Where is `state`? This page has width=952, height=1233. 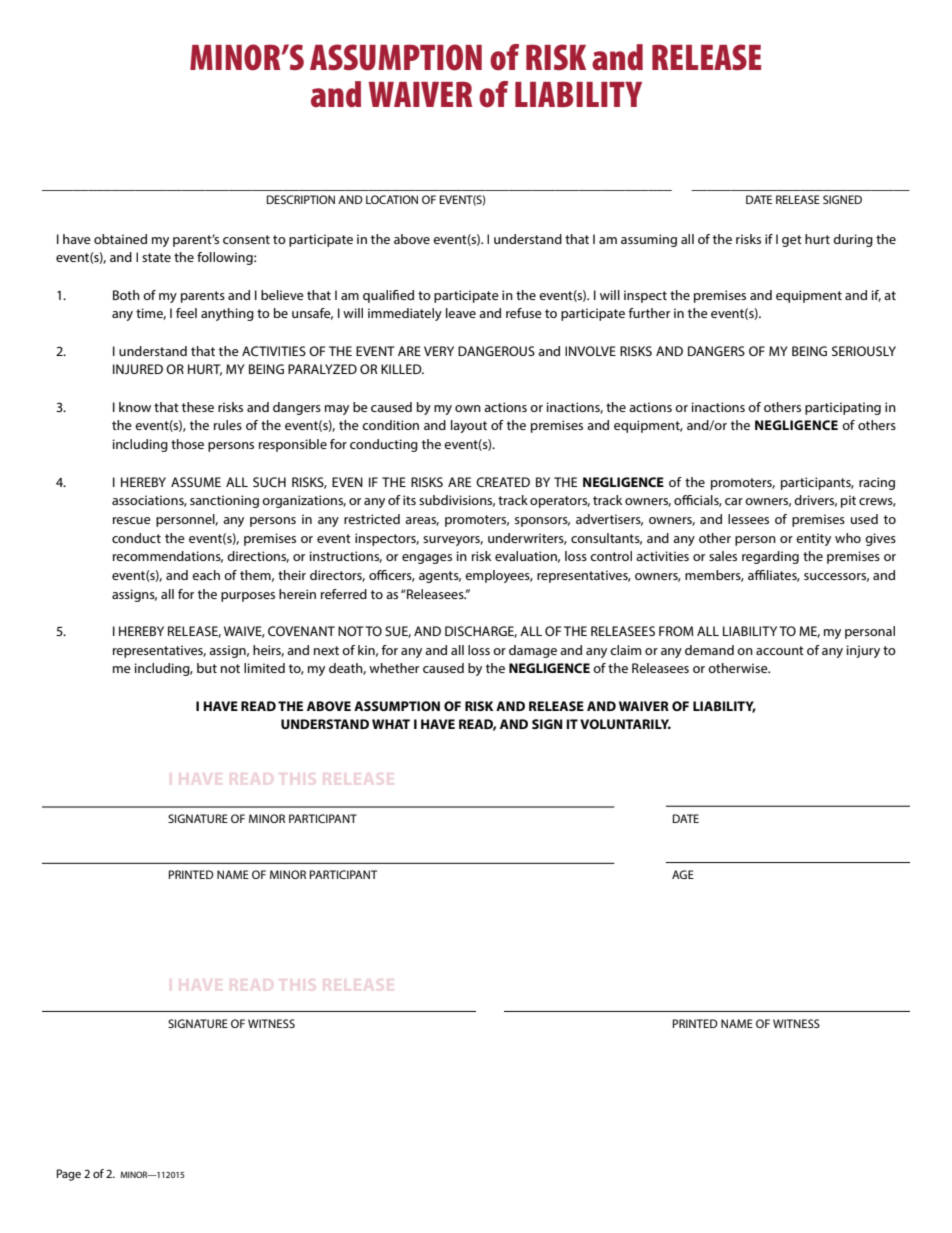 state is located at coordinates (156, 257).
